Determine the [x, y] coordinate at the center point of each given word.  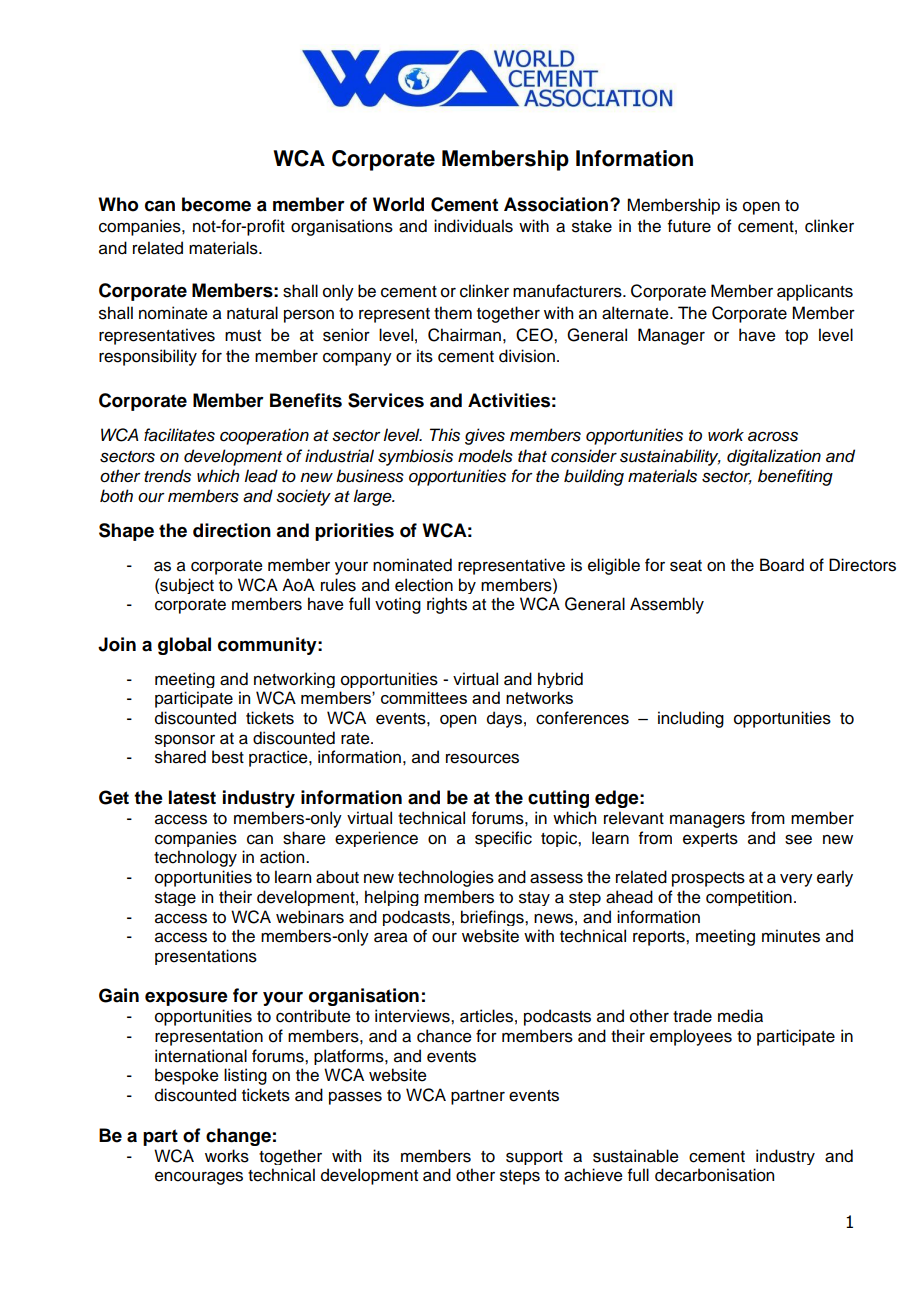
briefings [493, 918]
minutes [791, 936]
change [238, 1137]
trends [167, 476]
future [689, 226]
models [485, 456]
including [691, 719]
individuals [473, 226]
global [184, 646]
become [216, 204]
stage [175, 899]
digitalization [774, 457]
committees [424, 697]
